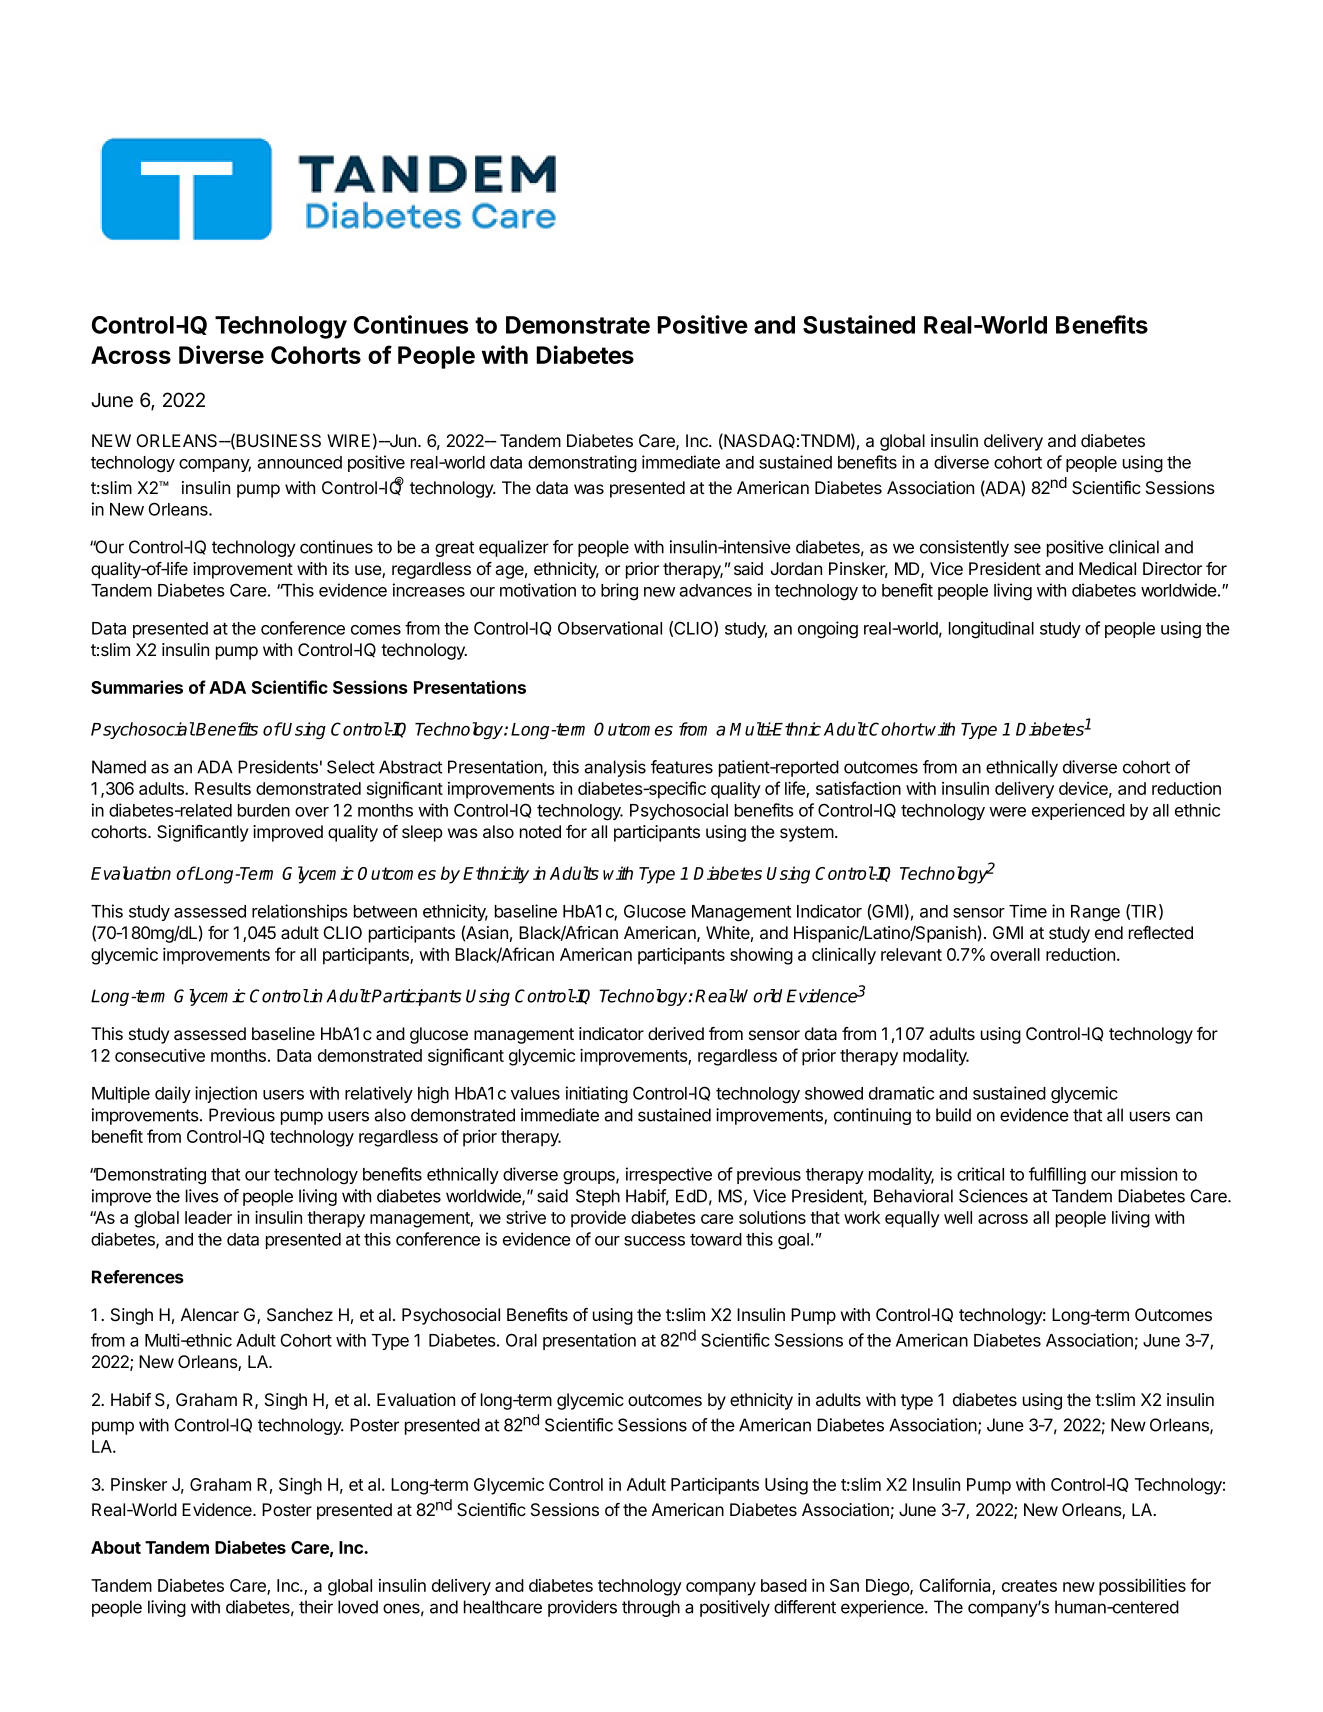 The image size is (1323, 1712). I want to click on see, so click(1027, 548).
